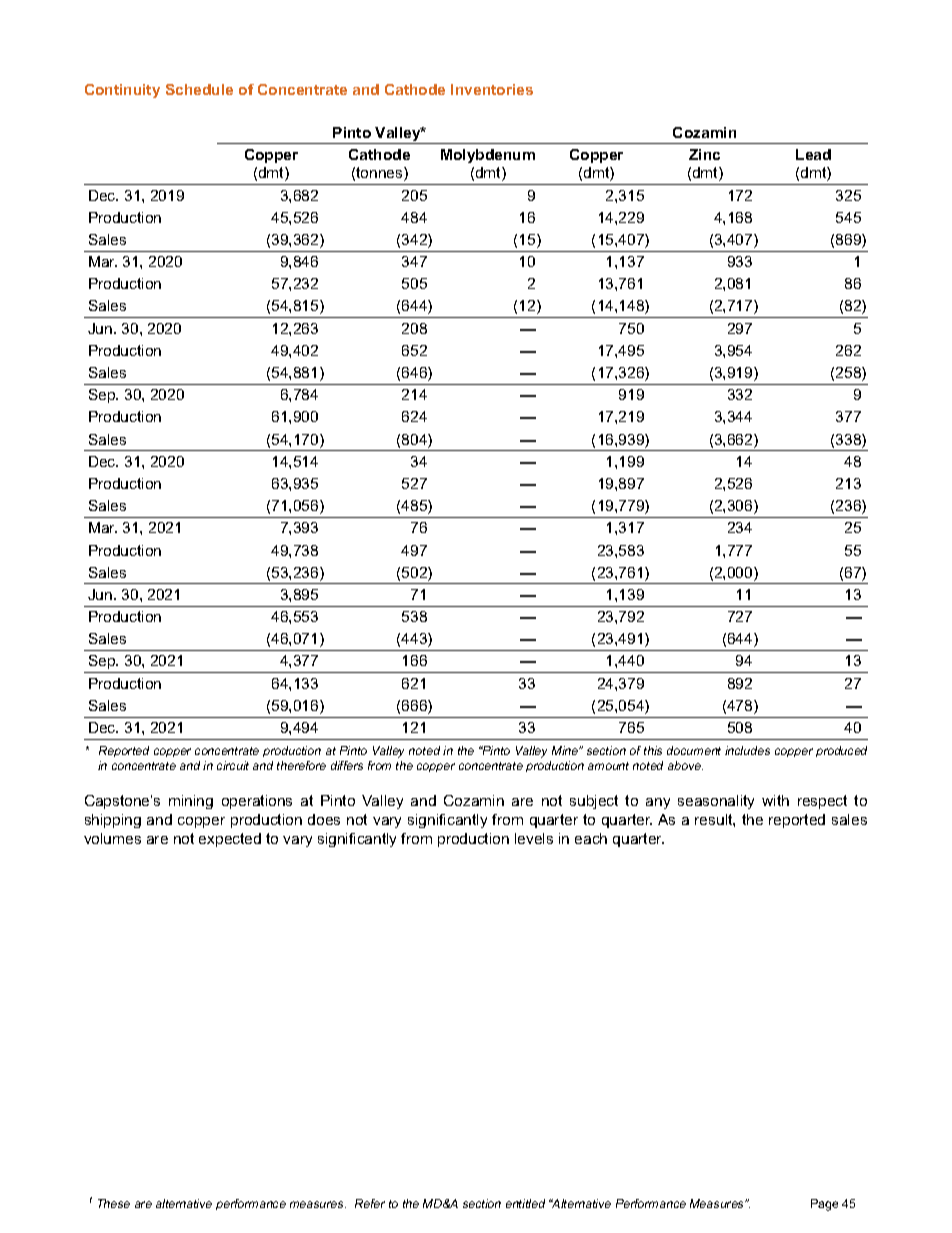 This screenshot has width=952, height=1233. I want to click on Molybdenum, so click(488, 156).
